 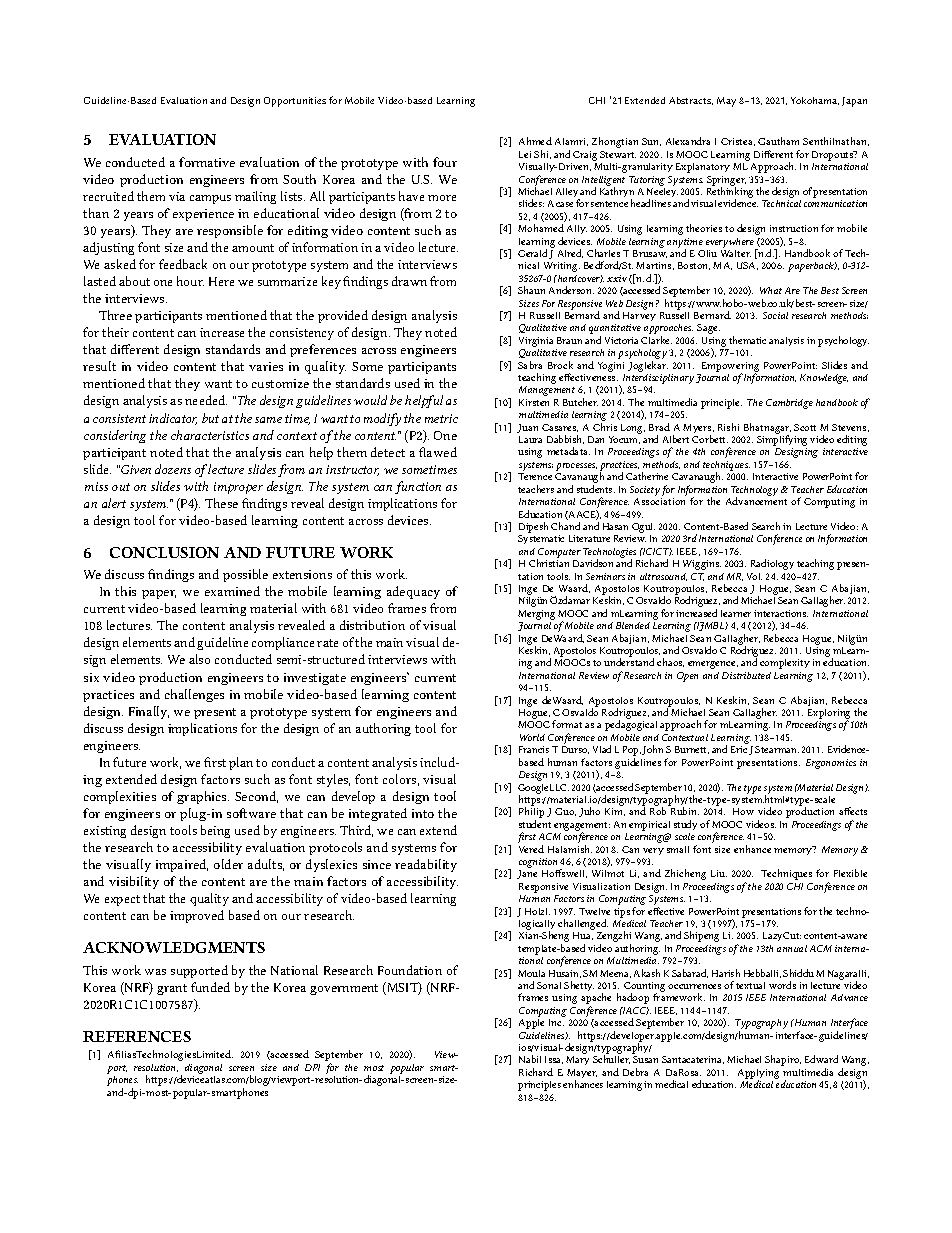 What do you see at coordinates (688, 141) in the screenshot?
I see `Alexandra` at bounding box center [688, 141].
